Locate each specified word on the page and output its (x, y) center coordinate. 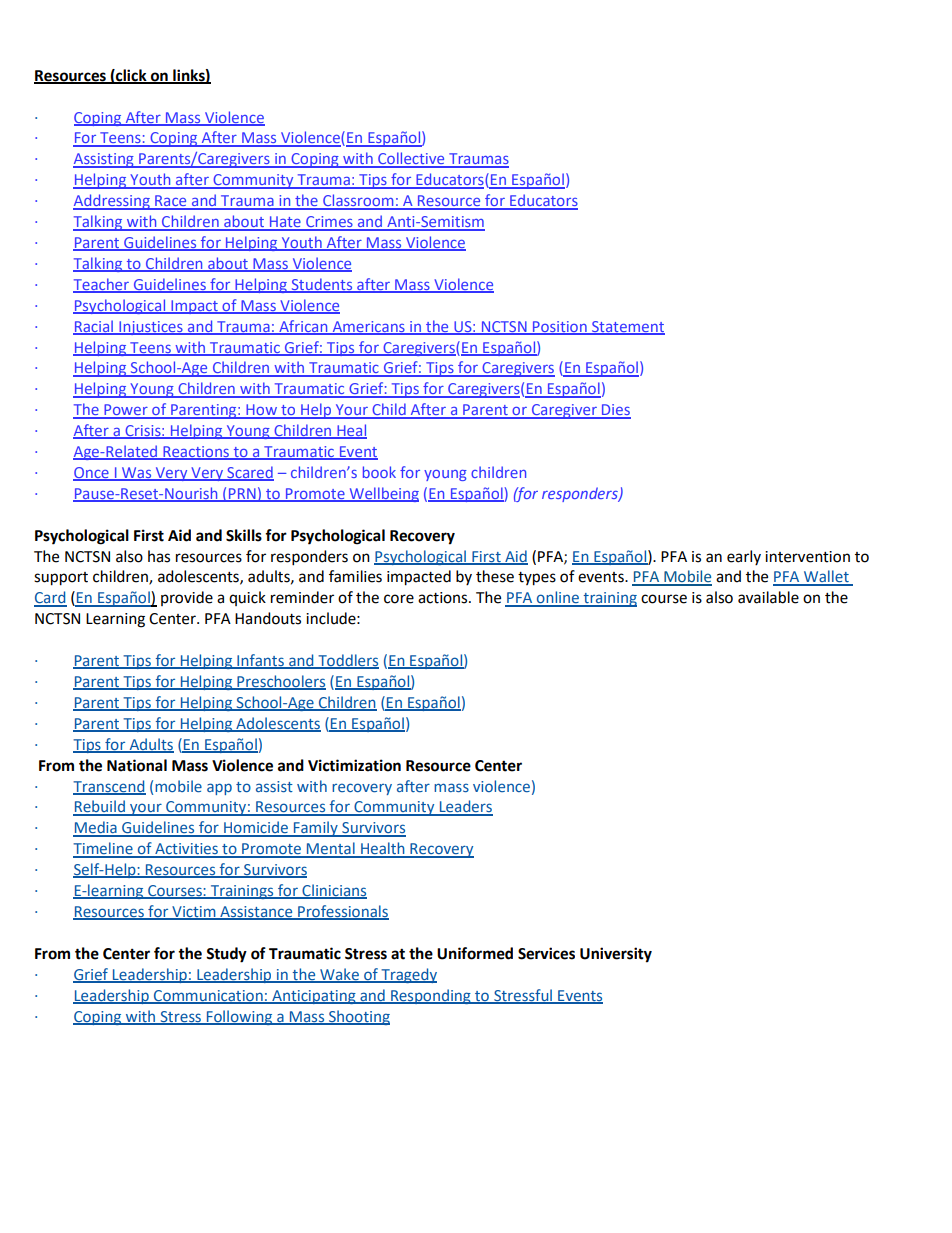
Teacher (102, 285)
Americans (368, 327)
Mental (331, 849)
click (131, 76)
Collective (411, 159)
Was (137, 473)
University (616, 955)
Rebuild (100, 807)
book (379, 472)
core (399, 599)
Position (560, 327)
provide (187, 598)
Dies (615, 411)
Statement (627, 327)
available (768, 597)
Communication (208, 996)
